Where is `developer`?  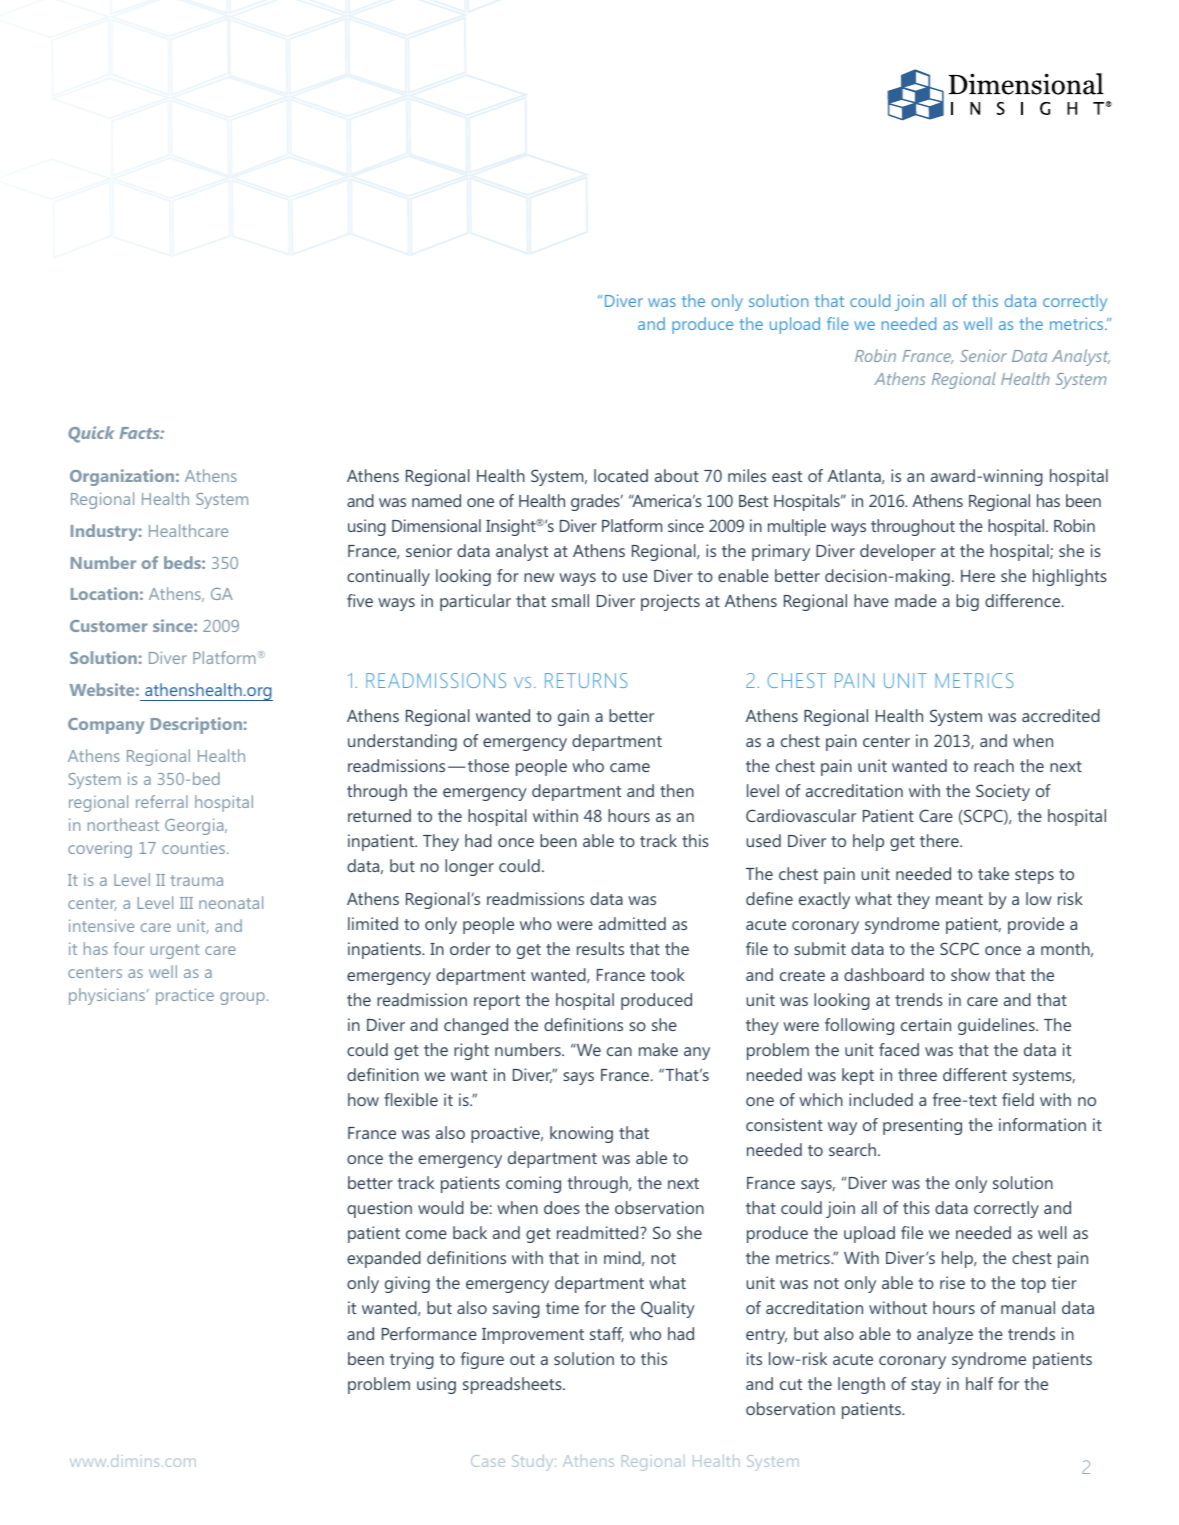 developer is located at coordinates (898, 552).
